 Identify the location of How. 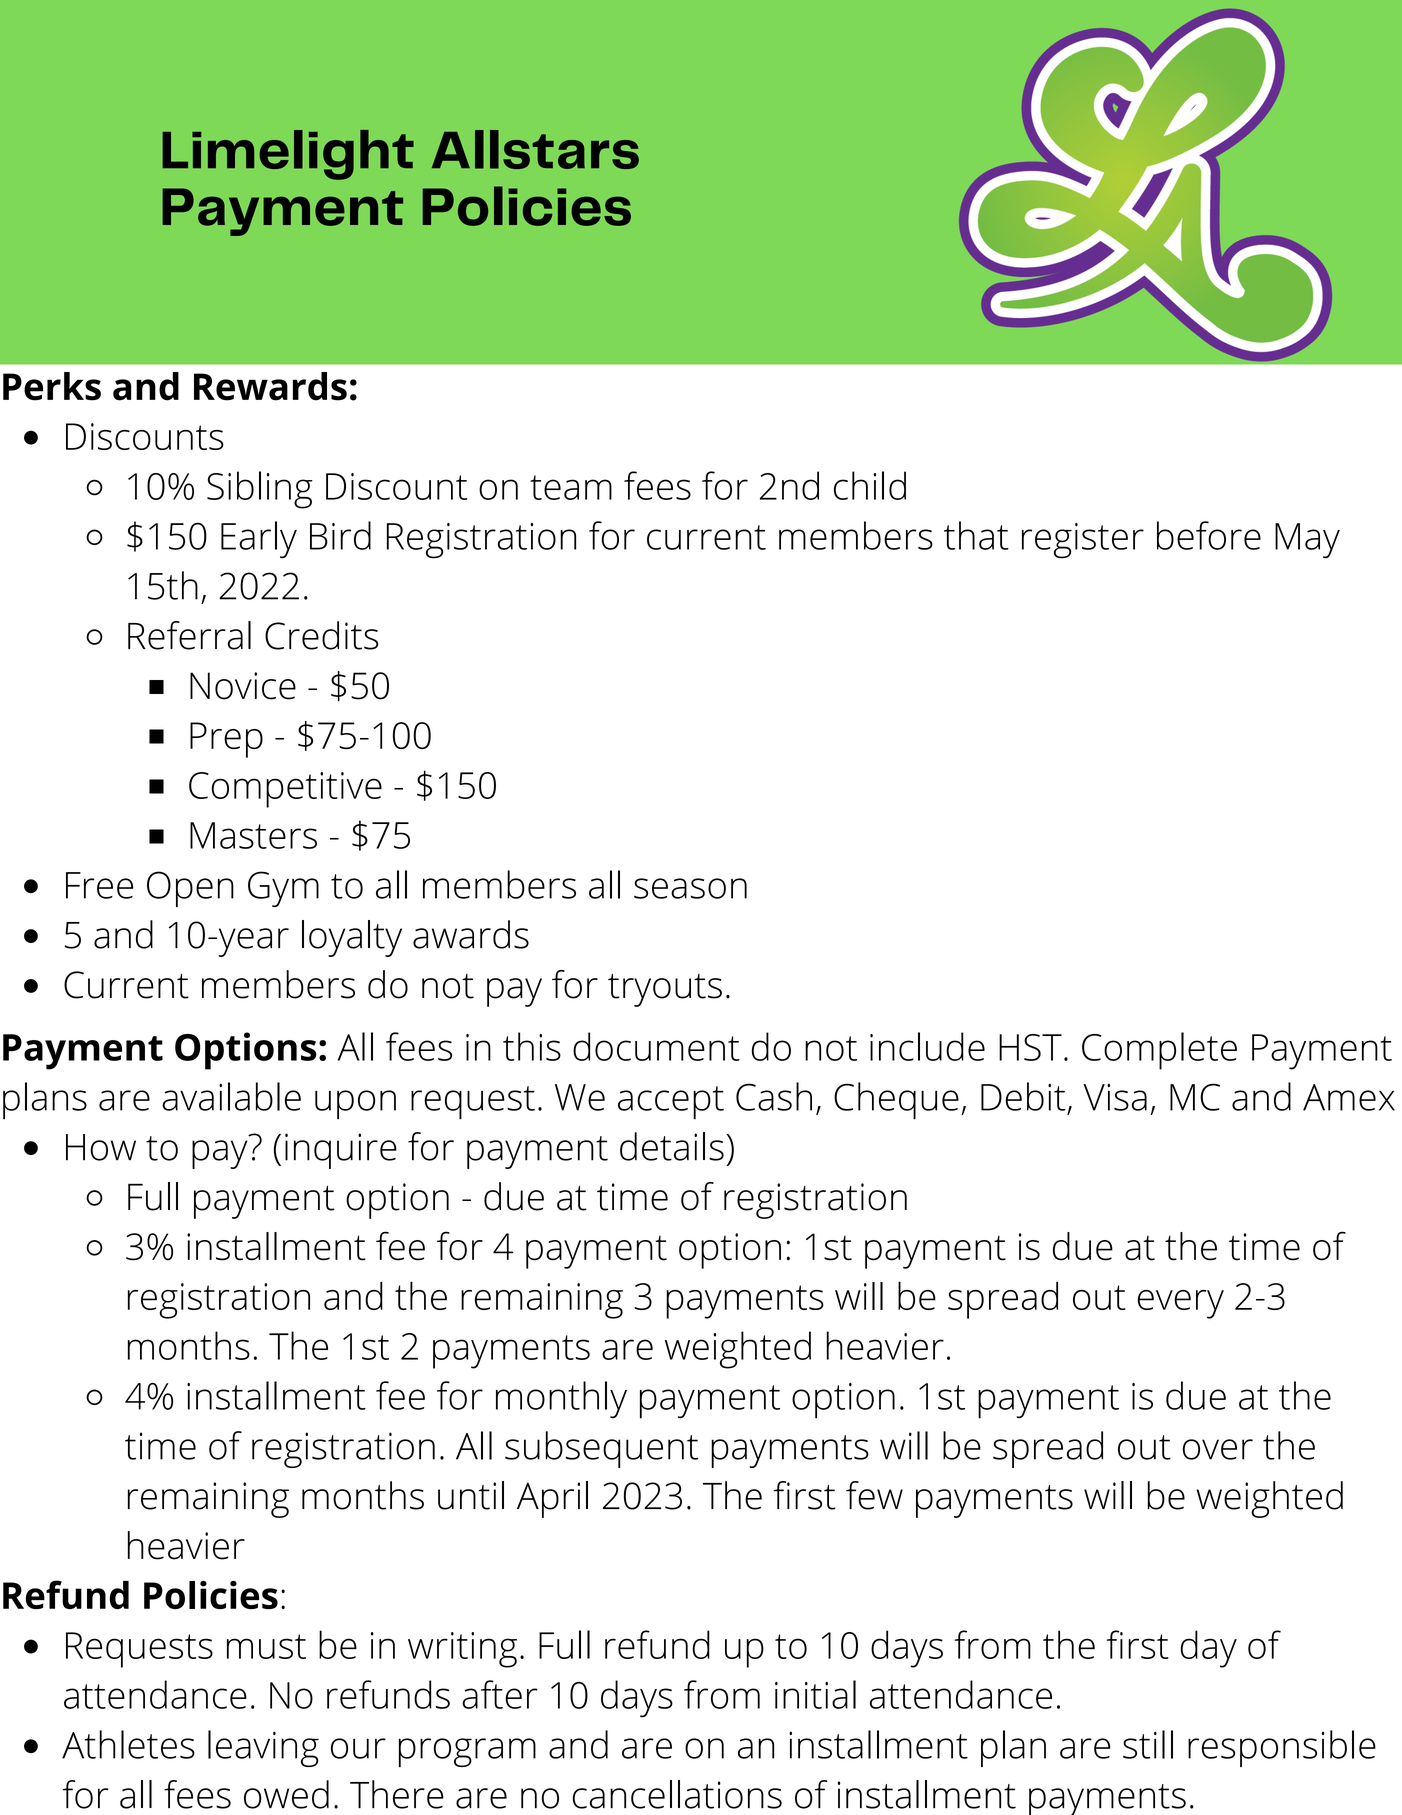
(101, 1147).
